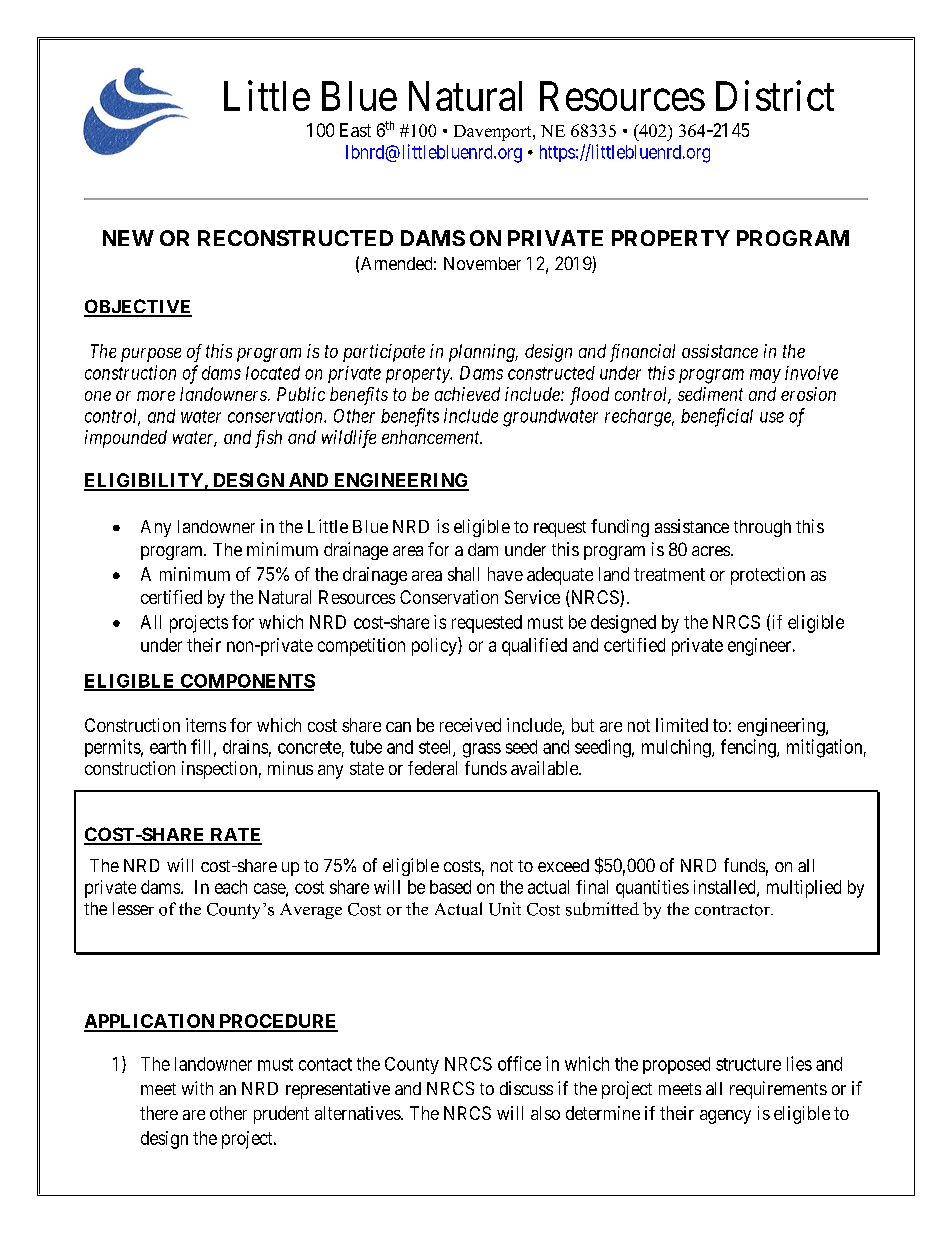 This screenshot has width=952, height=1233. I want to click on protection, so click(768, 576).
